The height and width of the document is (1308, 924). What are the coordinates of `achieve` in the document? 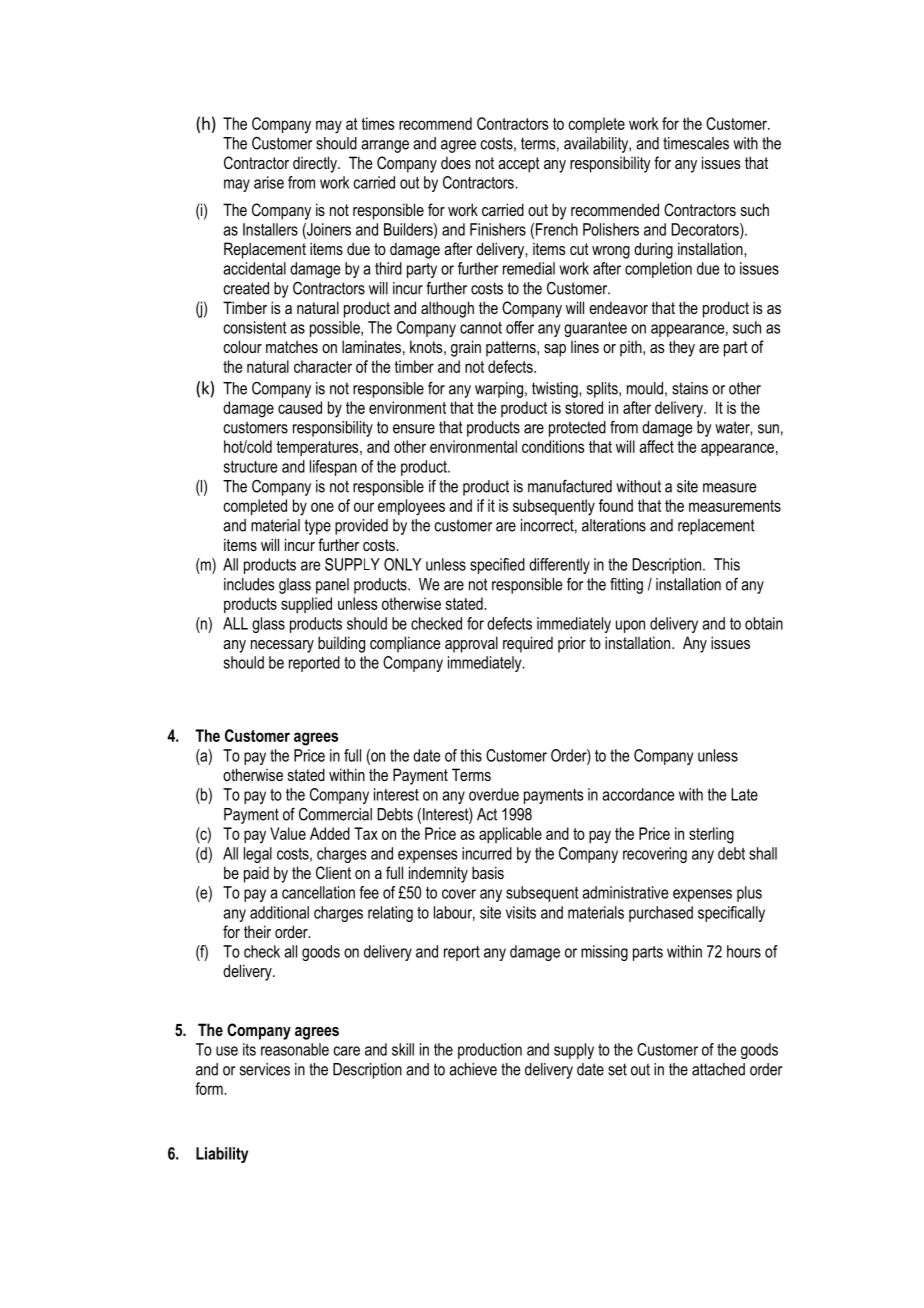 It's located at (473, 1069).
